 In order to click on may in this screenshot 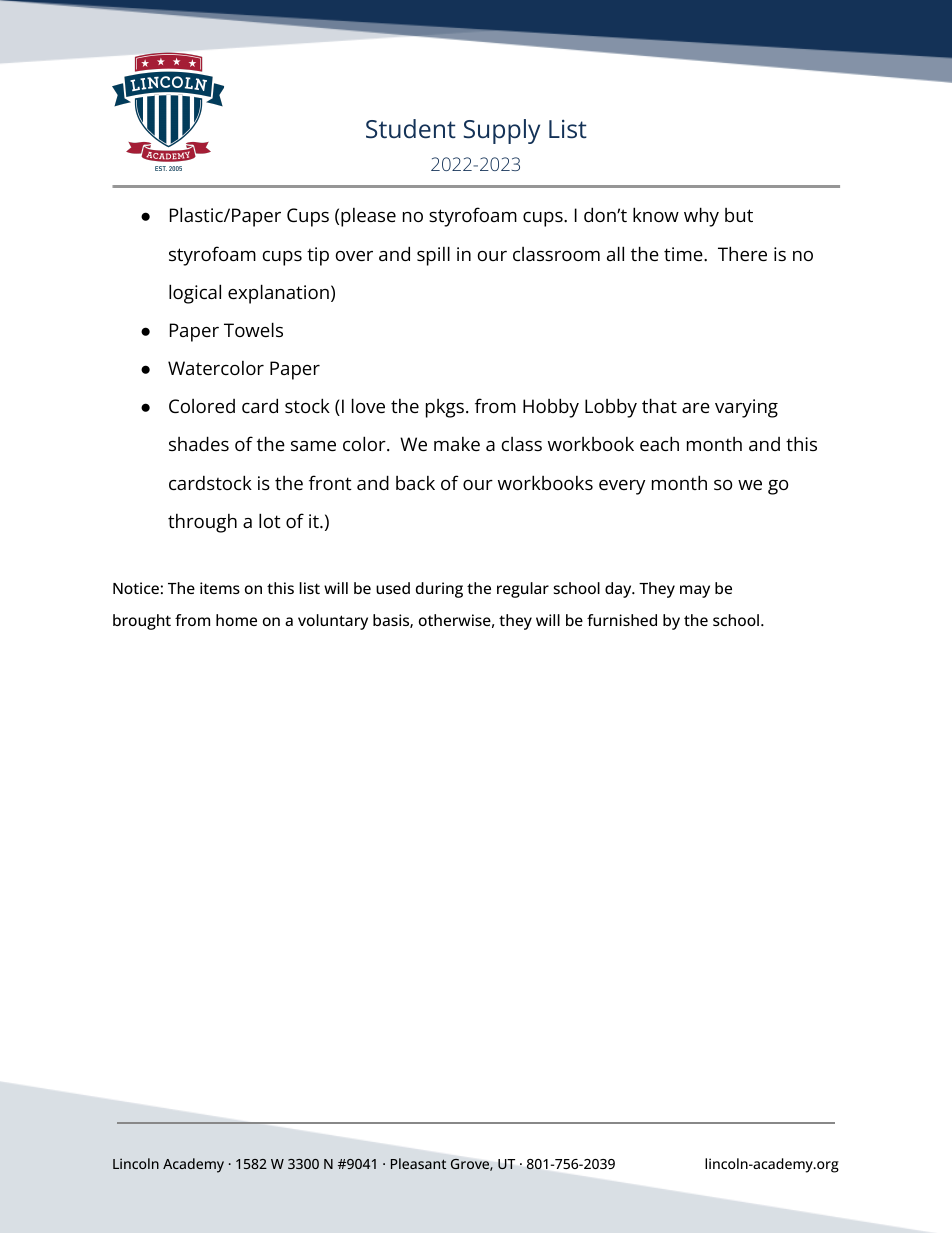, I will do `click(695, 591)`.
